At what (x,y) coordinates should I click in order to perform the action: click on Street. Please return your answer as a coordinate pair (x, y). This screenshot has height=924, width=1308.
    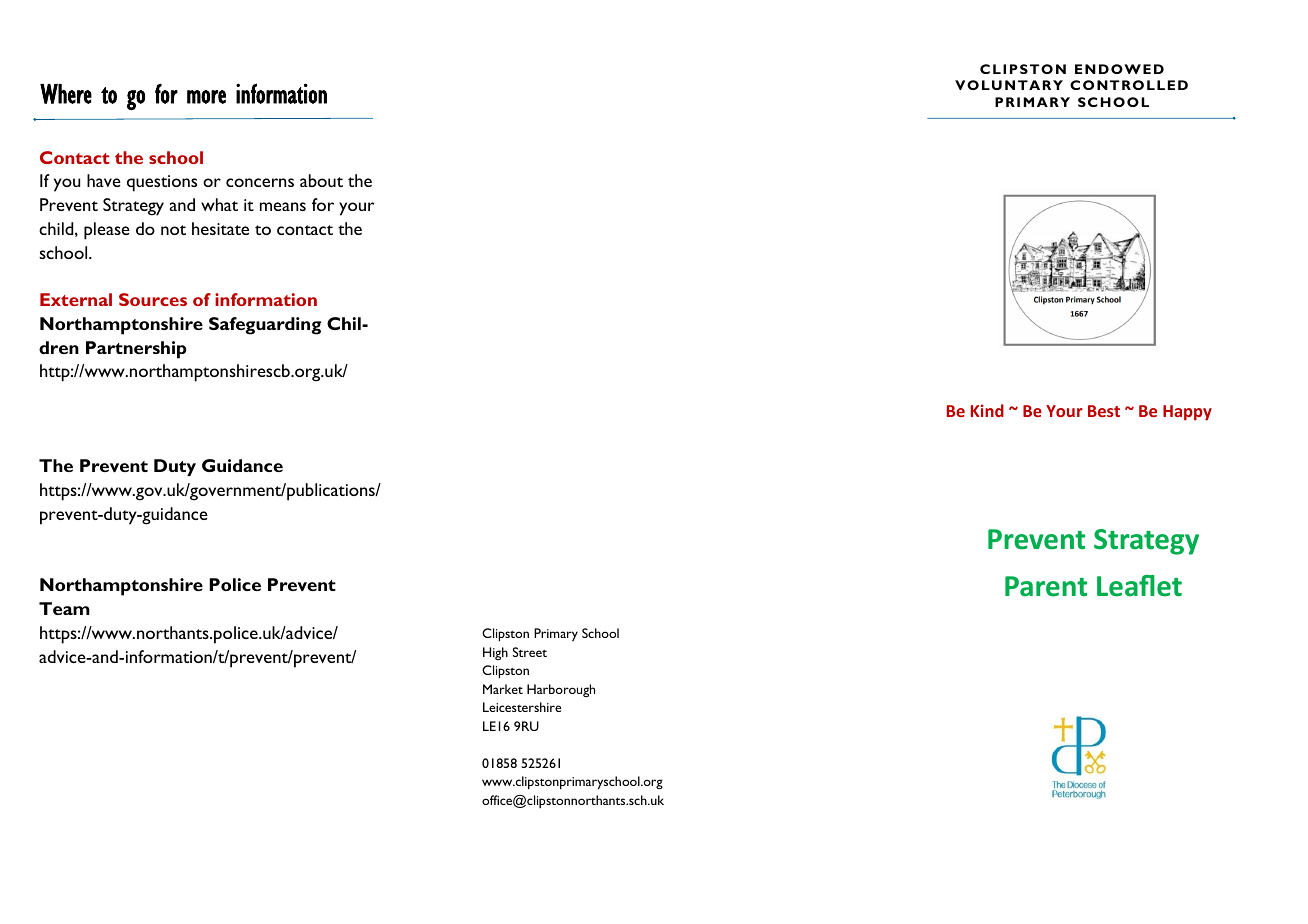
    Looking at the image, I should click on (530, 652).
